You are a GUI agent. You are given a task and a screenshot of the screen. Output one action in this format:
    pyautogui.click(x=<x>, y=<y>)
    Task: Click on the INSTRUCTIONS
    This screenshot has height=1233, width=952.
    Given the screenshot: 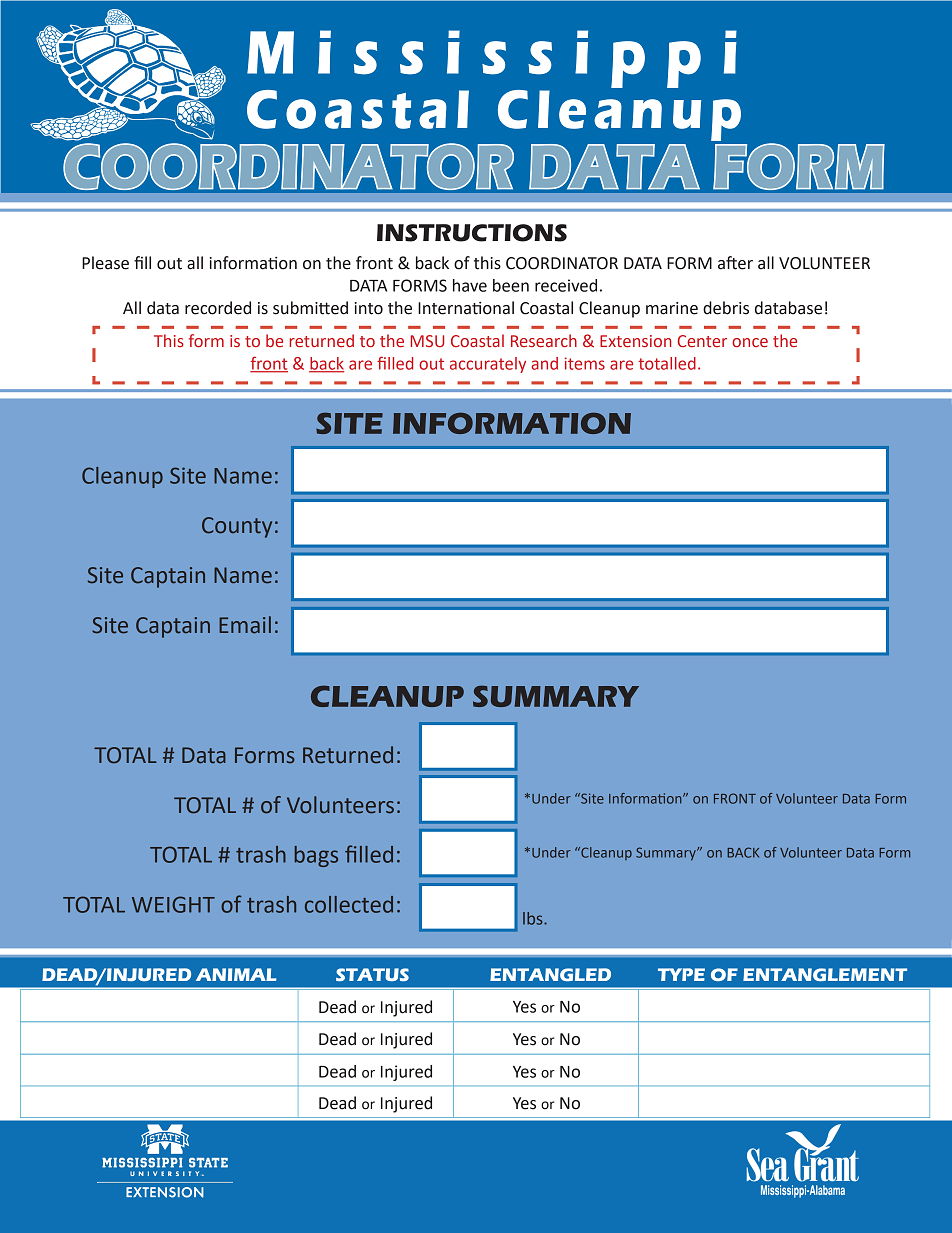 What is the action you would take?
    pyautogui.click(x=472, y=233)
